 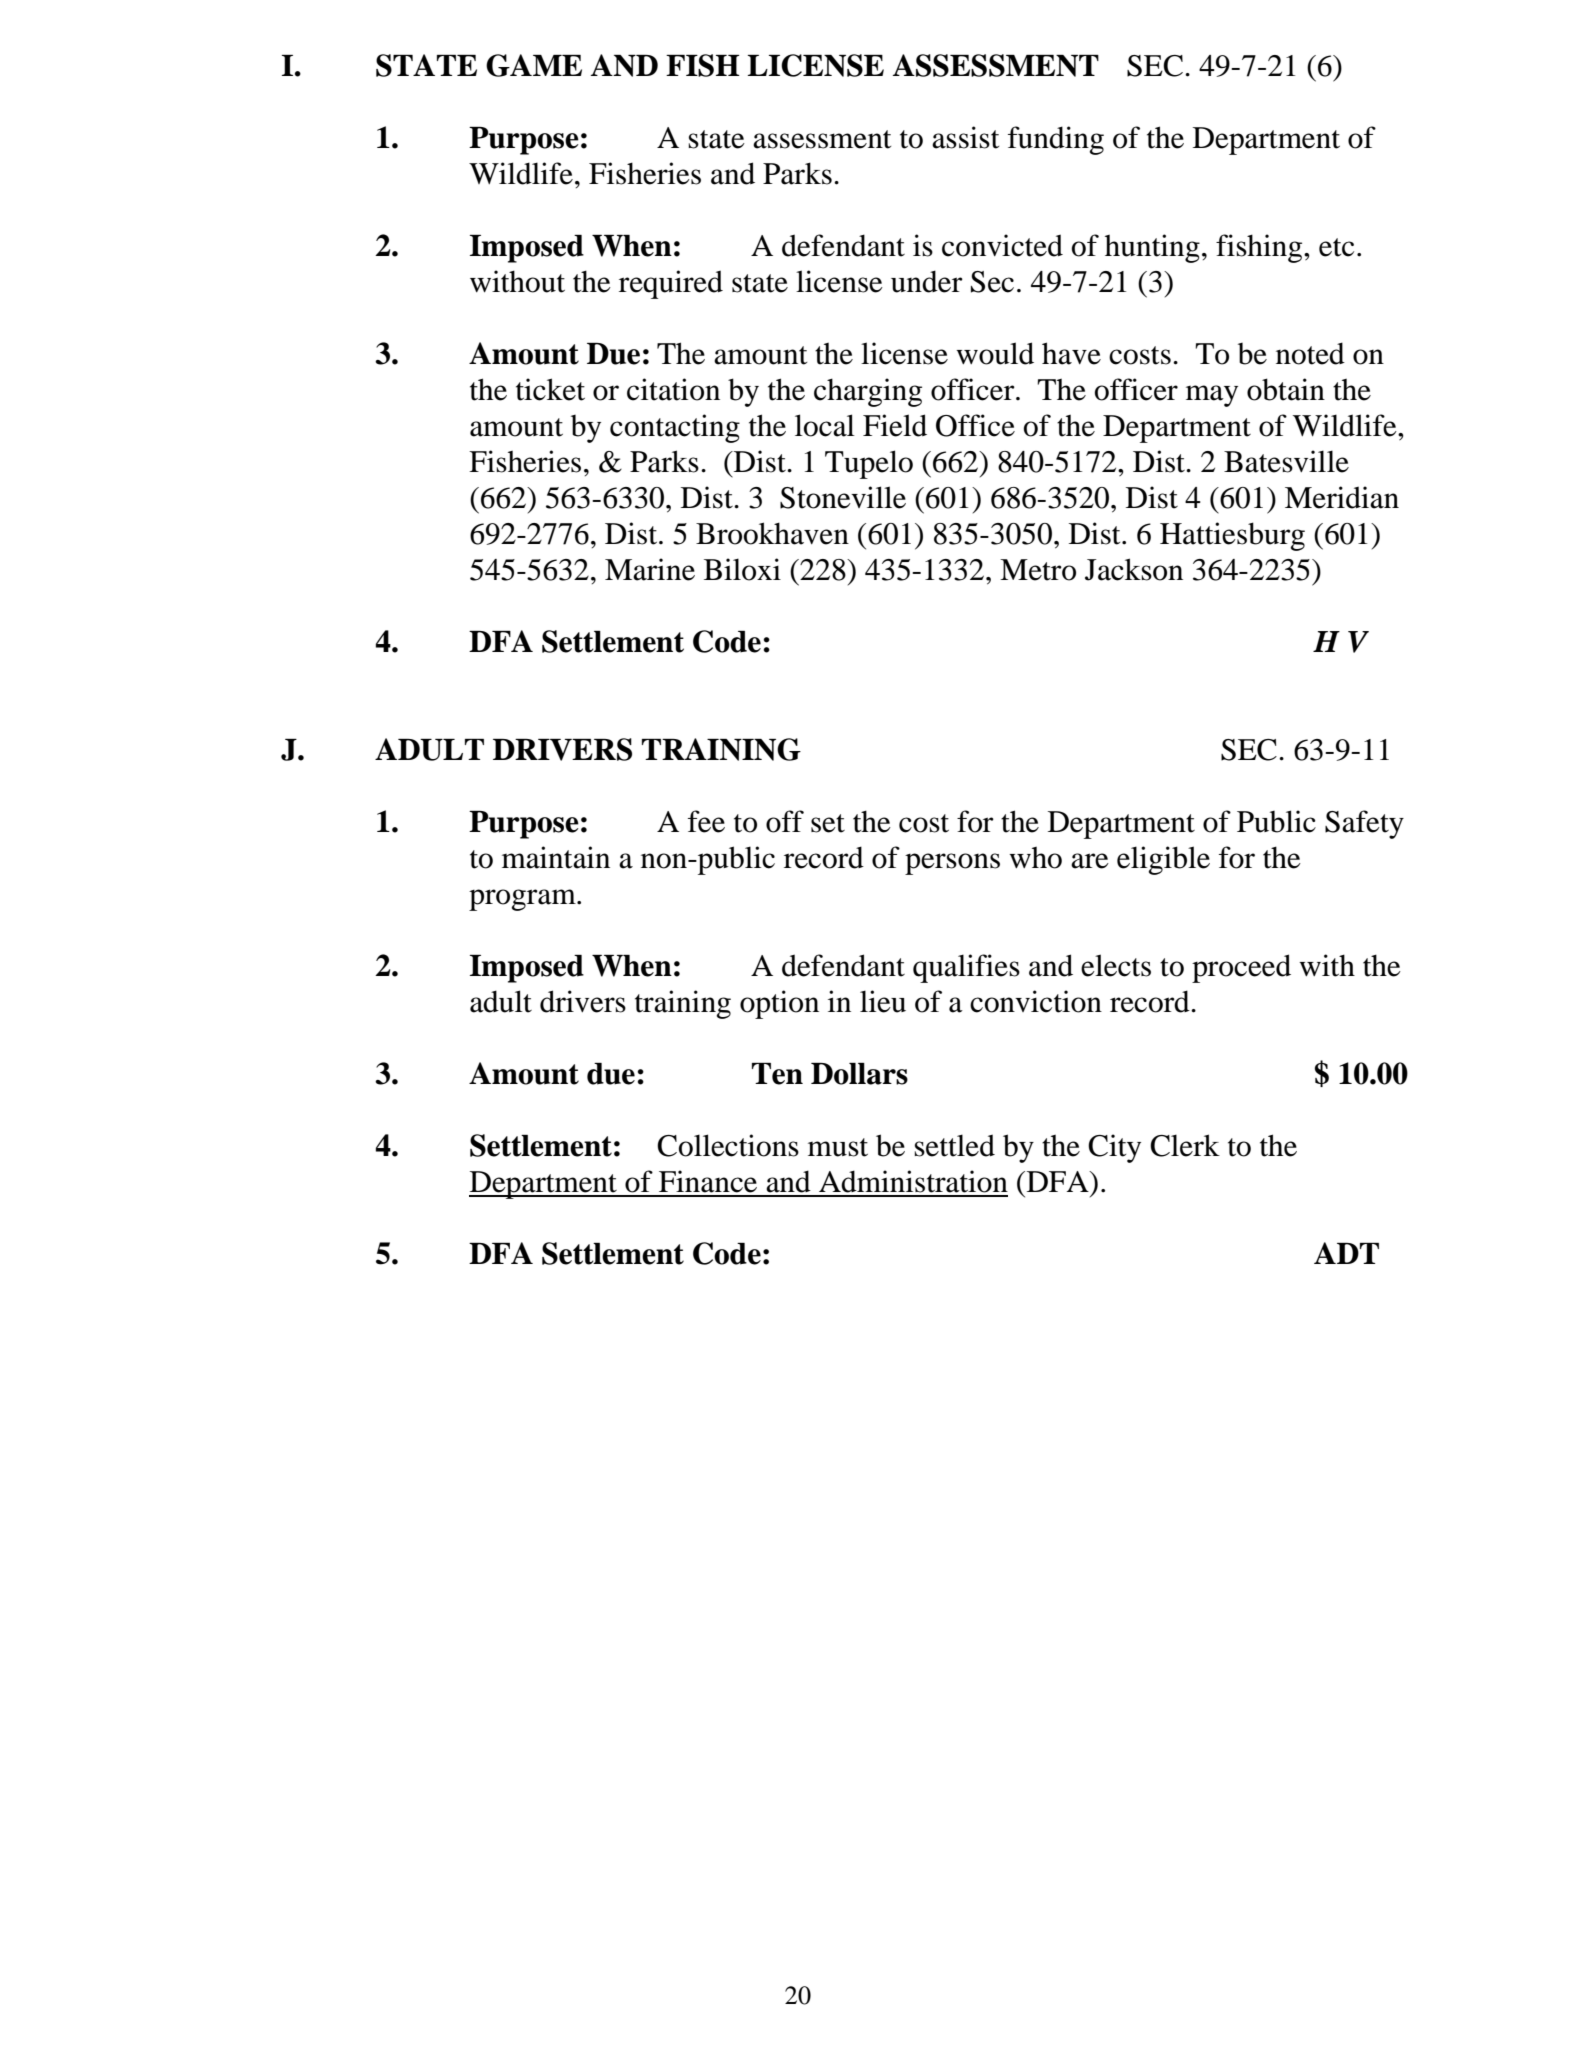 I want to click on assist, so click(x=965, y=137).
